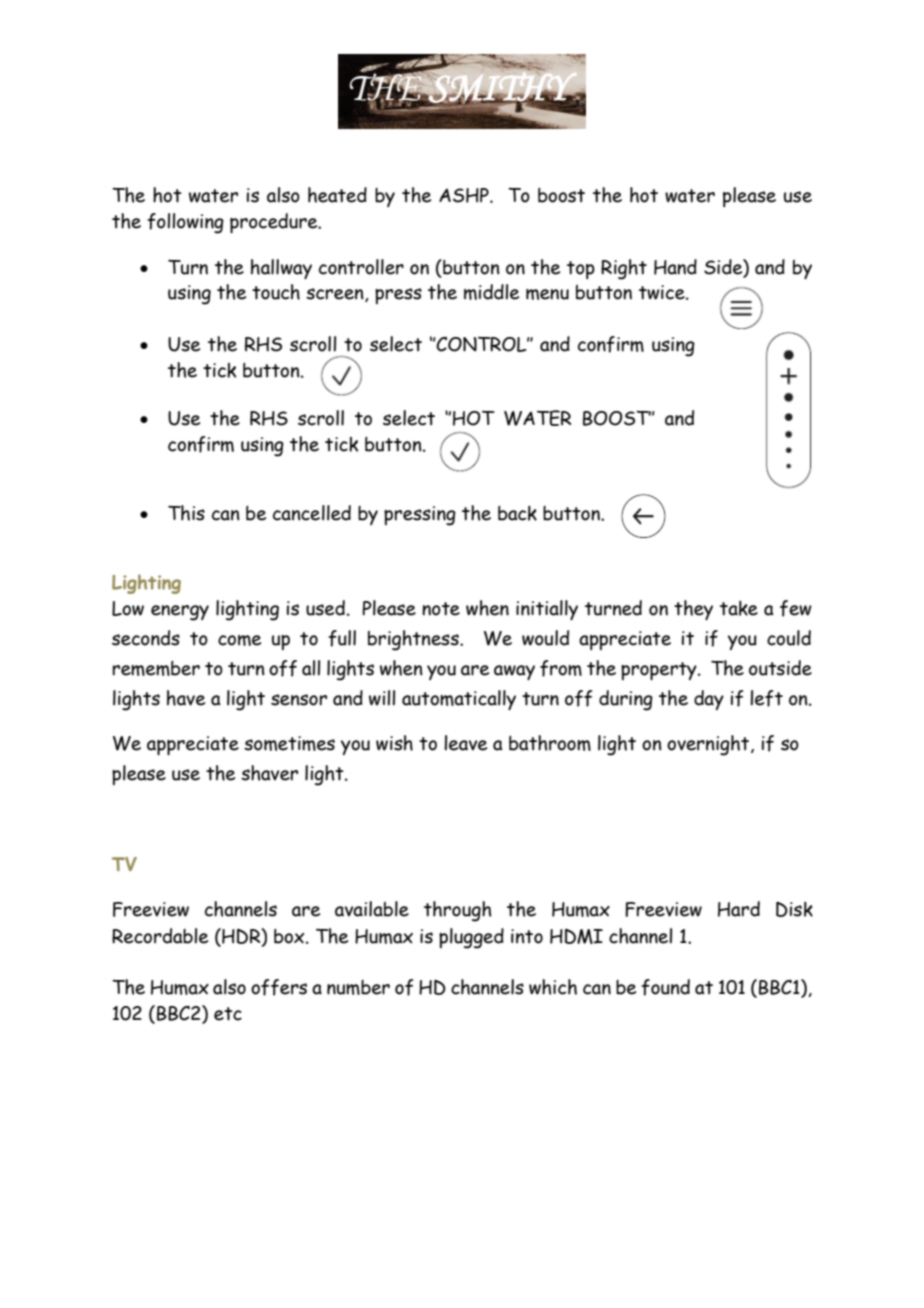 The image size is (924, 1308). I want to click on middle, so click(491, 292).
